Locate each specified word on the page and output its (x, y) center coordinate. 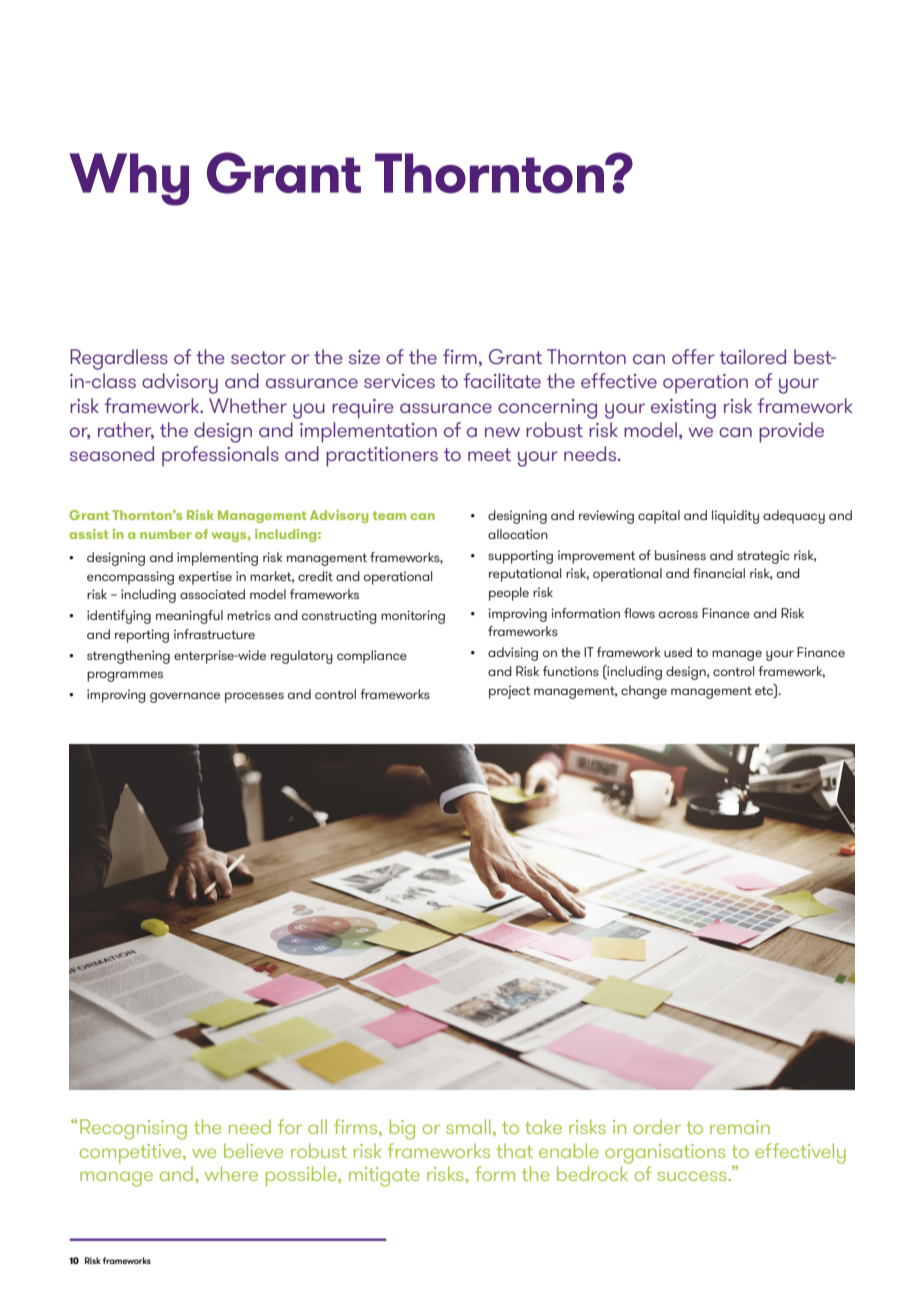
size (364, 357)
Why (129, 179)
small (468, 1126)
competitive (132, 1153)
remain (740, 1127)
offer (693, 356)
